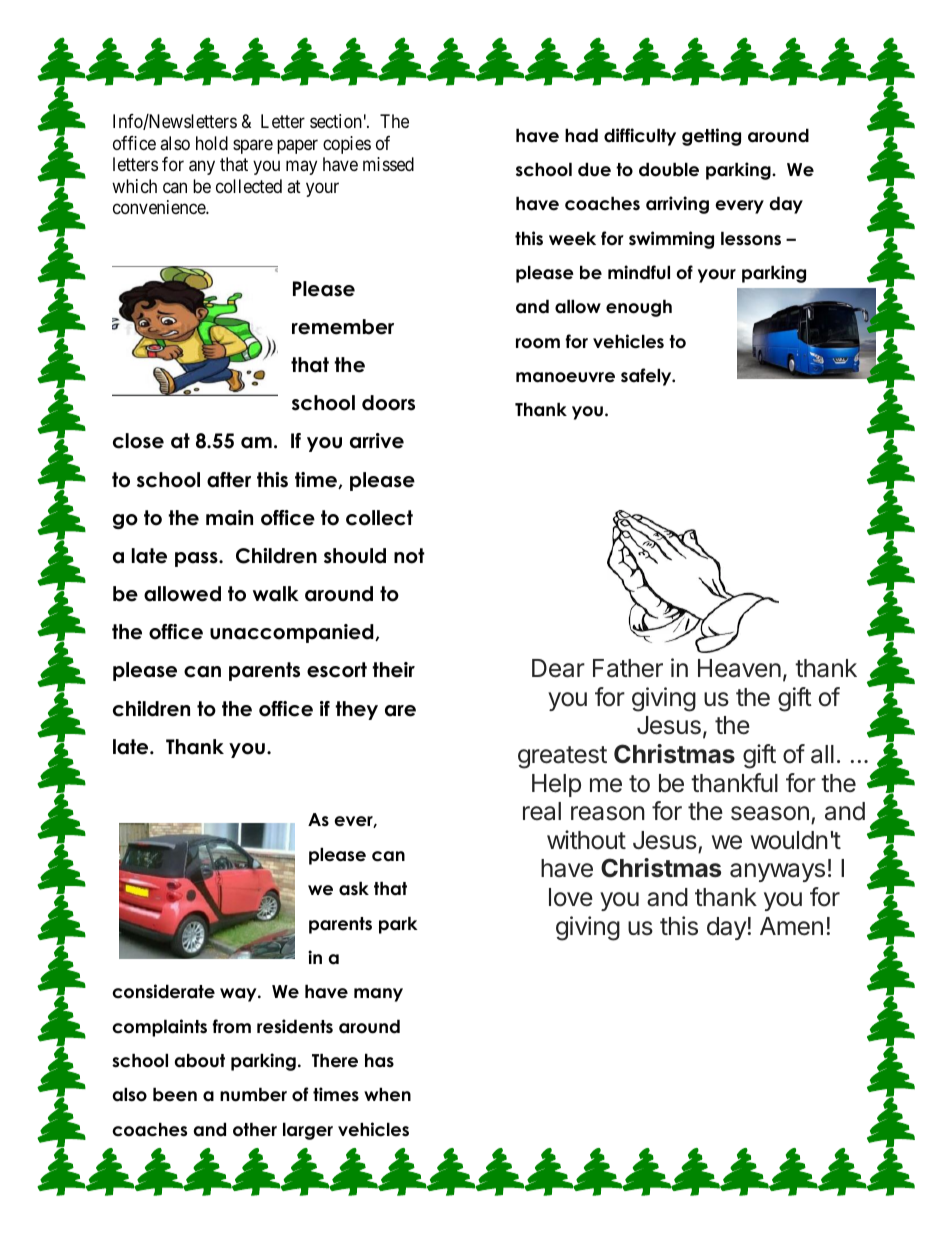  I want to click on safely, so click(647, 377).
